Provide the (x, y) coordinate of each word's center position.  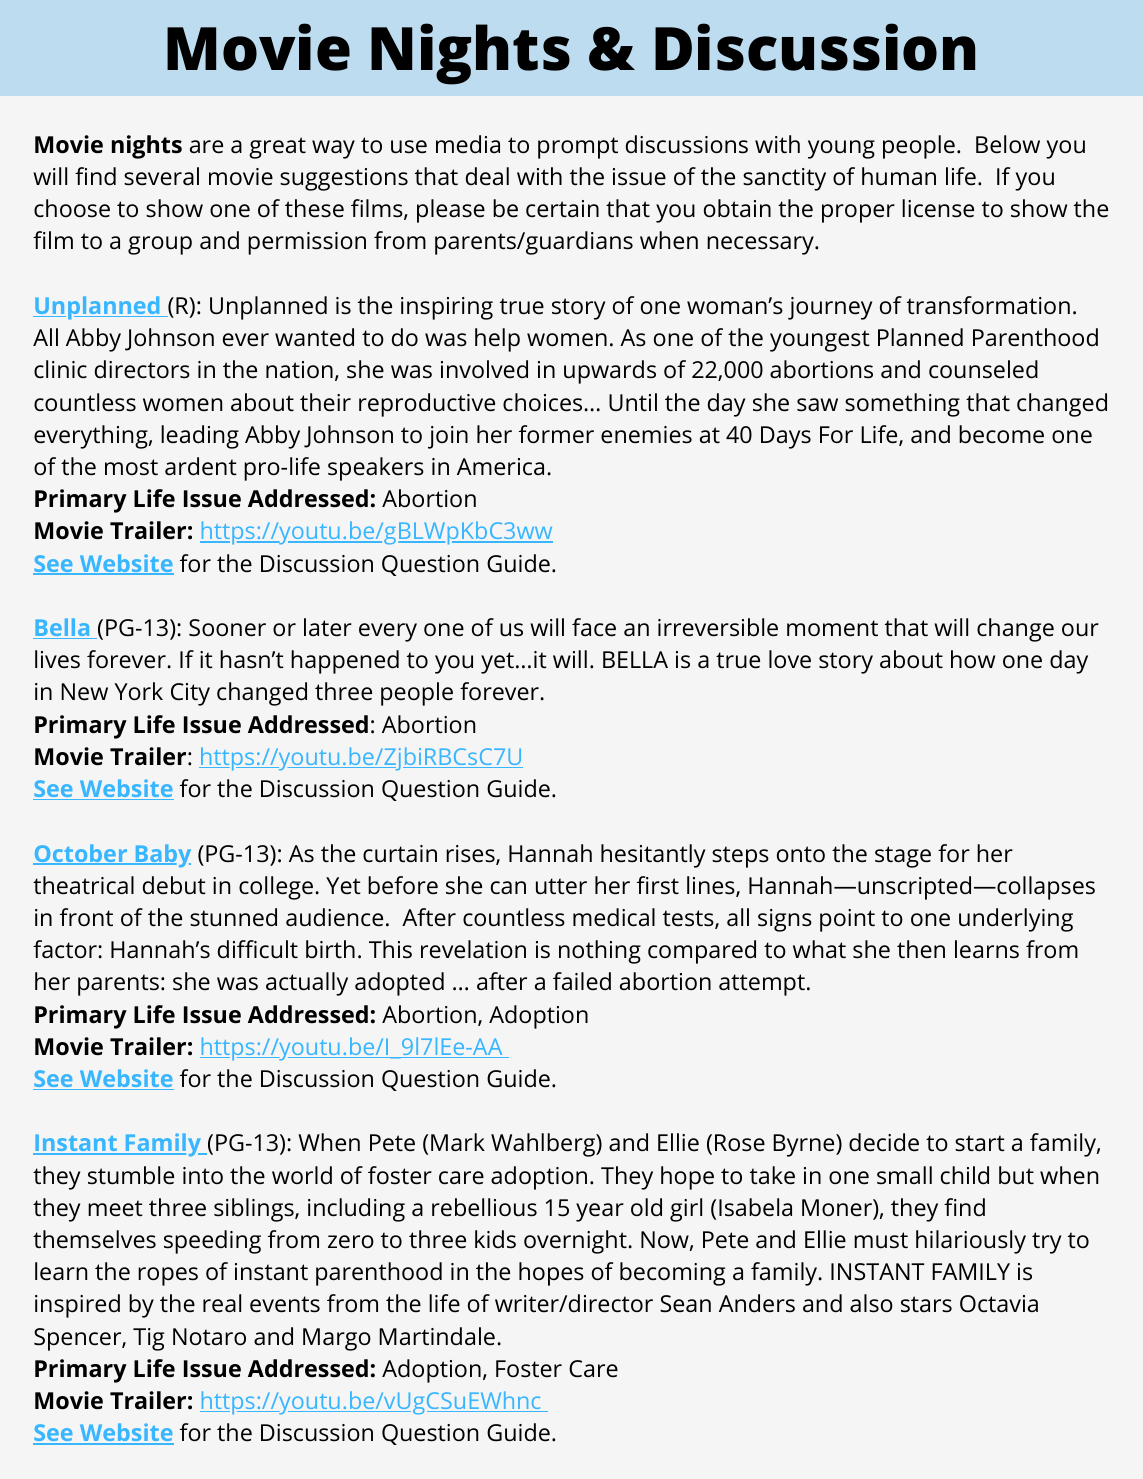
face (594, 627)
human (899, 176)
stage (903, 857)
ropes (168, 1276)
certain (562, 209)
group (160, 245)
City (190, 694)
